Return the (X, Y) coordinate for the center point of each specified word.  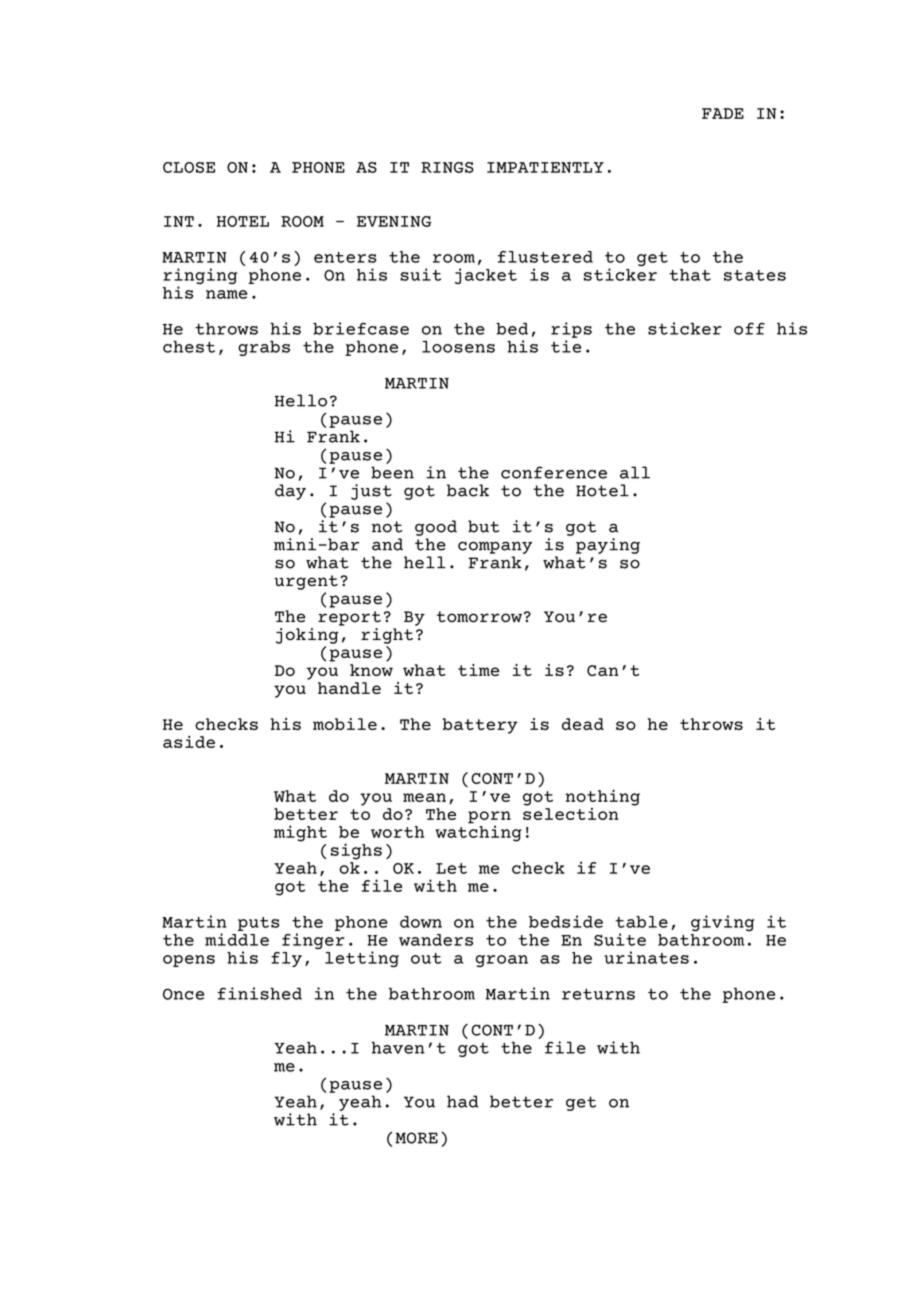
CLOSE (189, 167)
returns (598, 994)
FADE (723, 113)
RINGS (447, 167)
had (463, 1101)
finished (259, 993)
